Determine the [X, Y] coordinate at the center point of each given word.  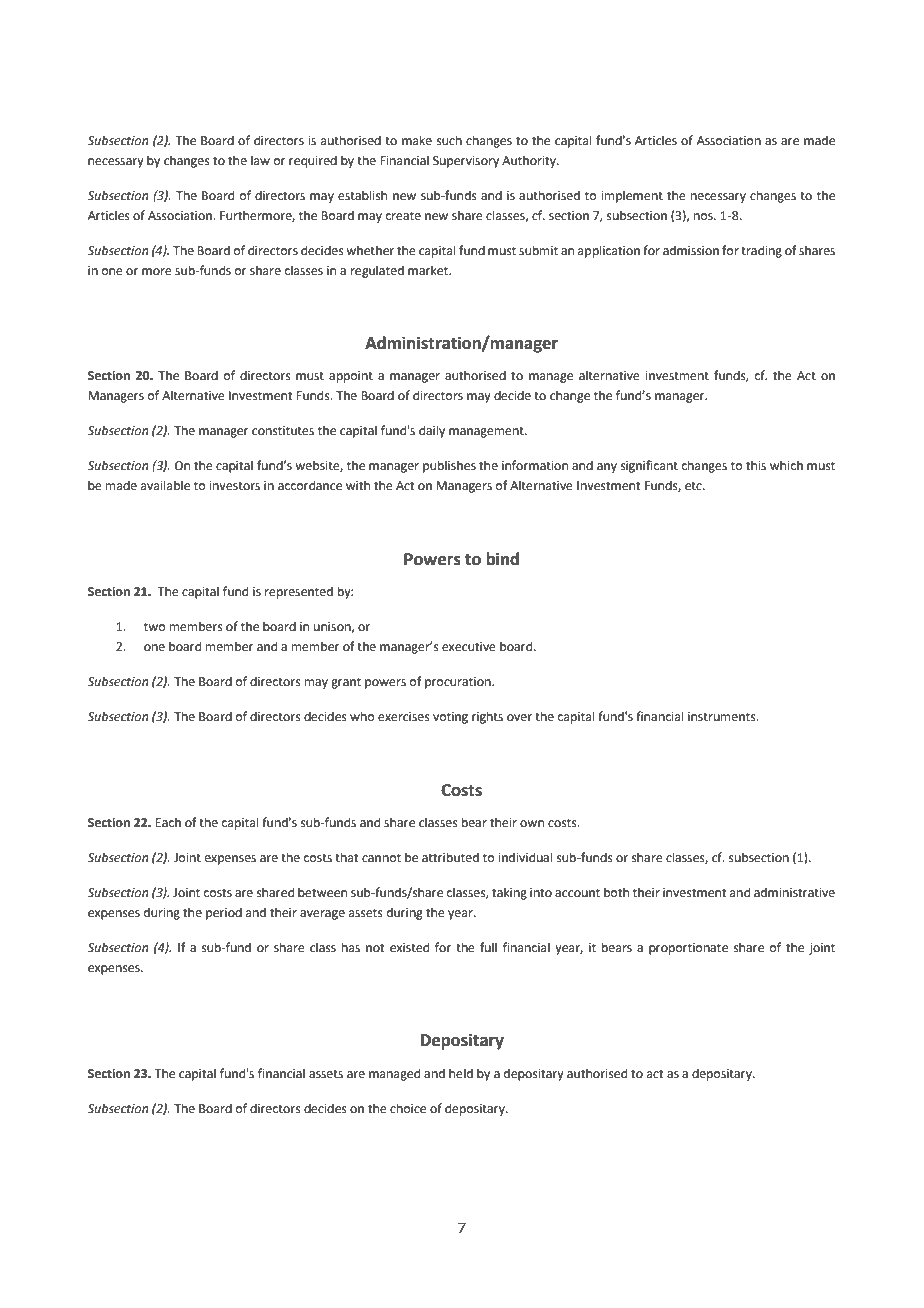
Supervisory [466, 162]
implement [632, 196]
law [260, 160]
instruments [723, 717]
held [461, 1073]
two [154, 627]
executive [469, 647]
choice [408, 1108]
